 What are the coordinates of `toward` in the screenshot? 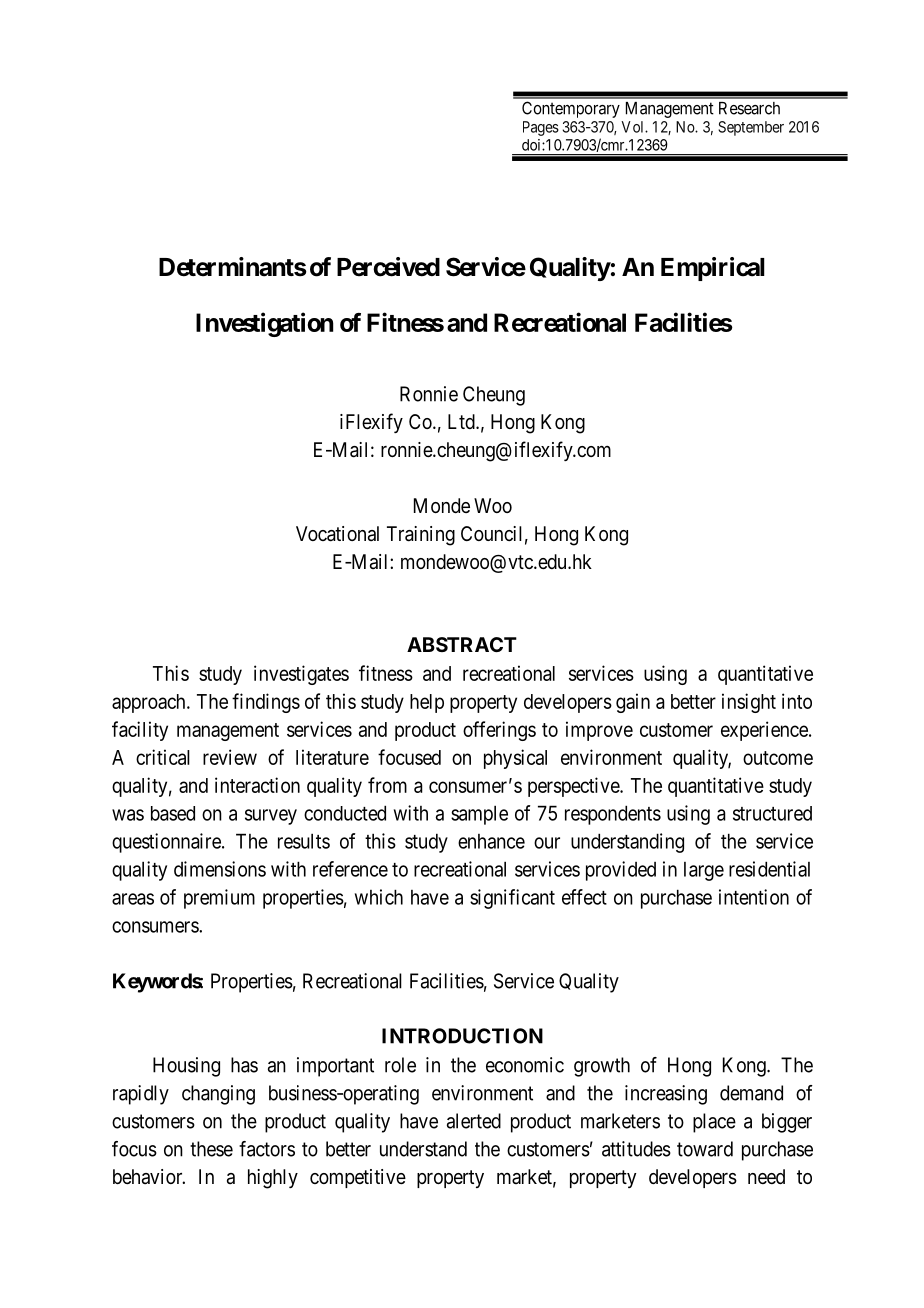 It's located at (705, 1149).
